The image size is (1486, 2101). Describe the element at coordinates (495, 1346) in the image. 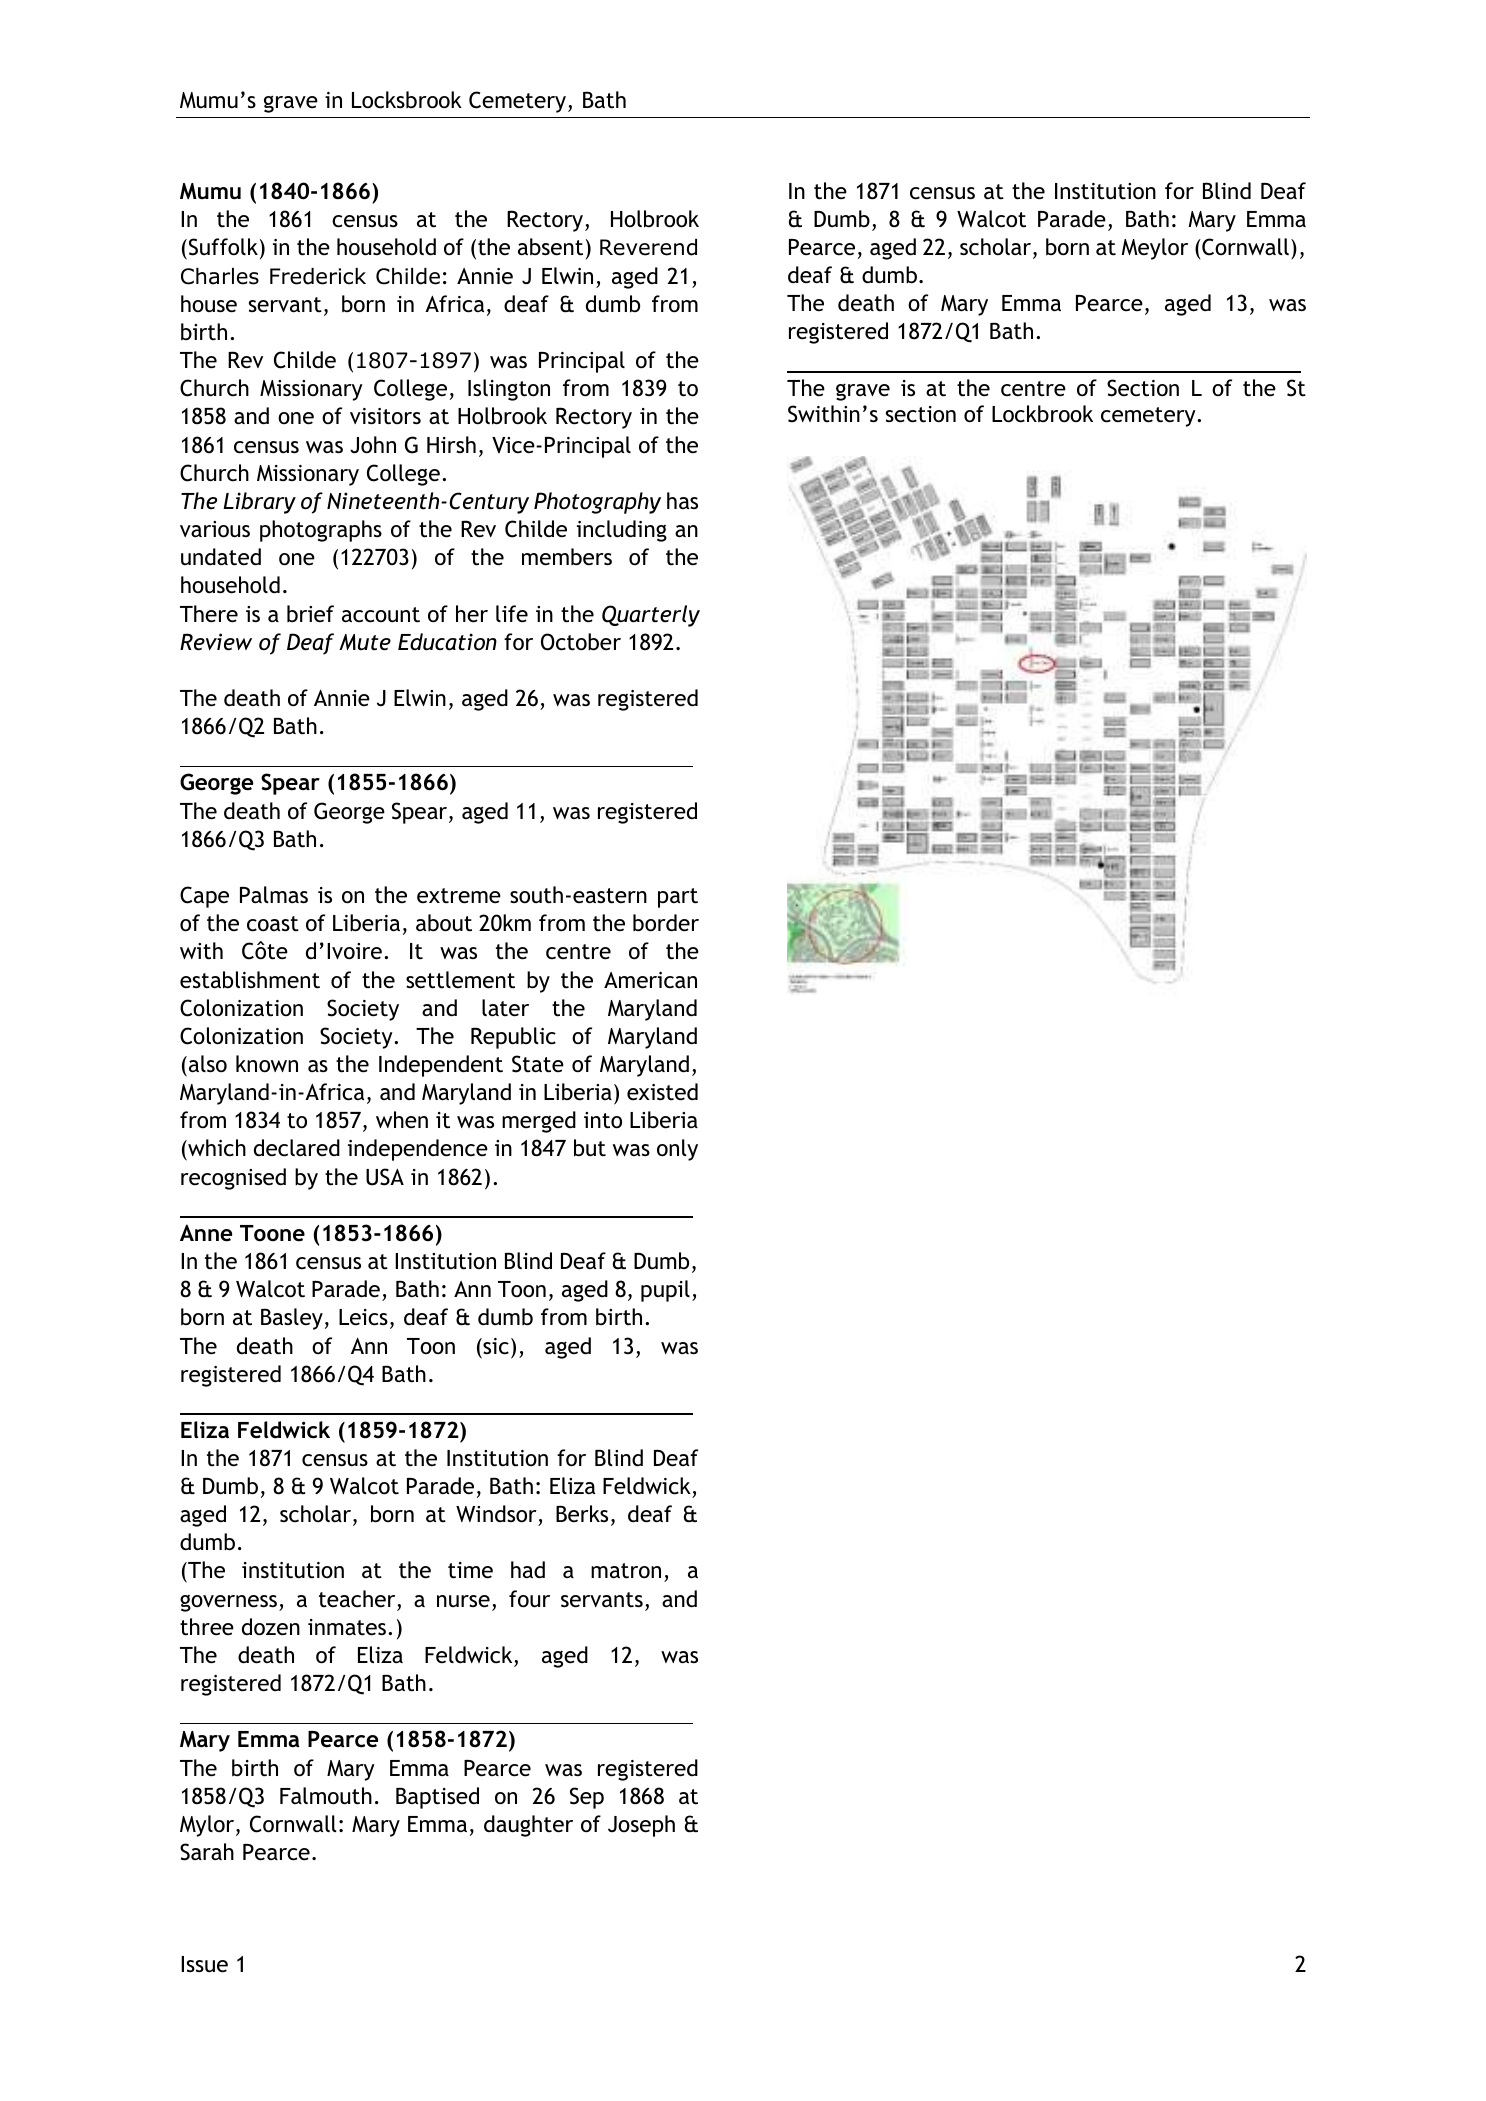

I see `sic` at that location.
